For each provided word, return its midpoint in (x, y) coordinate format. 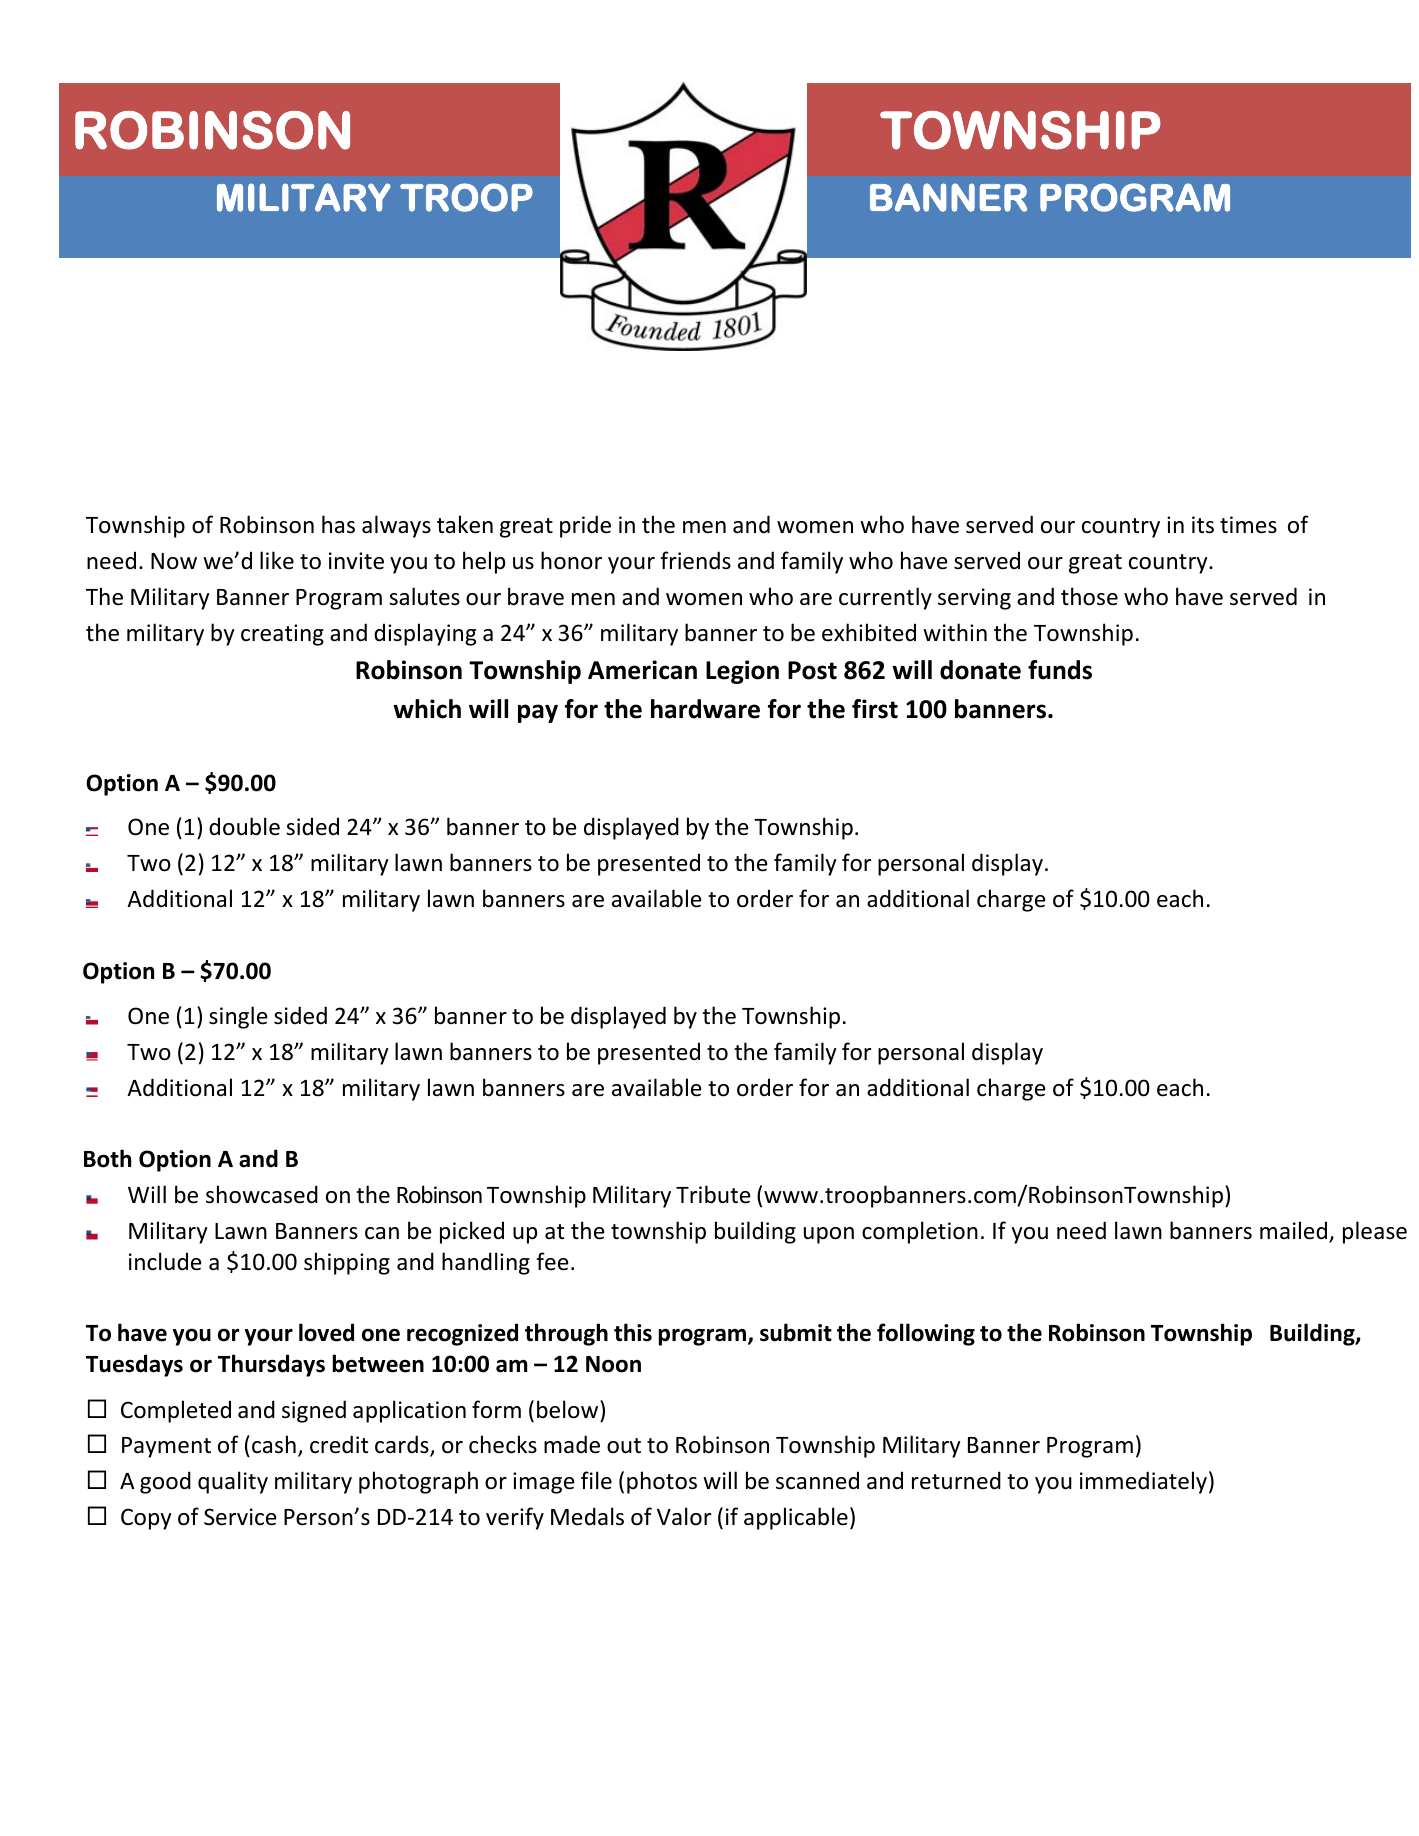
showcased (262, 1194)
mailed (1295, 1231)
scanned (817, 1480)
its (1203, 525)
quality (233, 1482)
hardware (705, 709)
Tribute (713, 1194)
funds (1060, 670)
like (277, 560)
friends (696, 560)
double (244, 826)
